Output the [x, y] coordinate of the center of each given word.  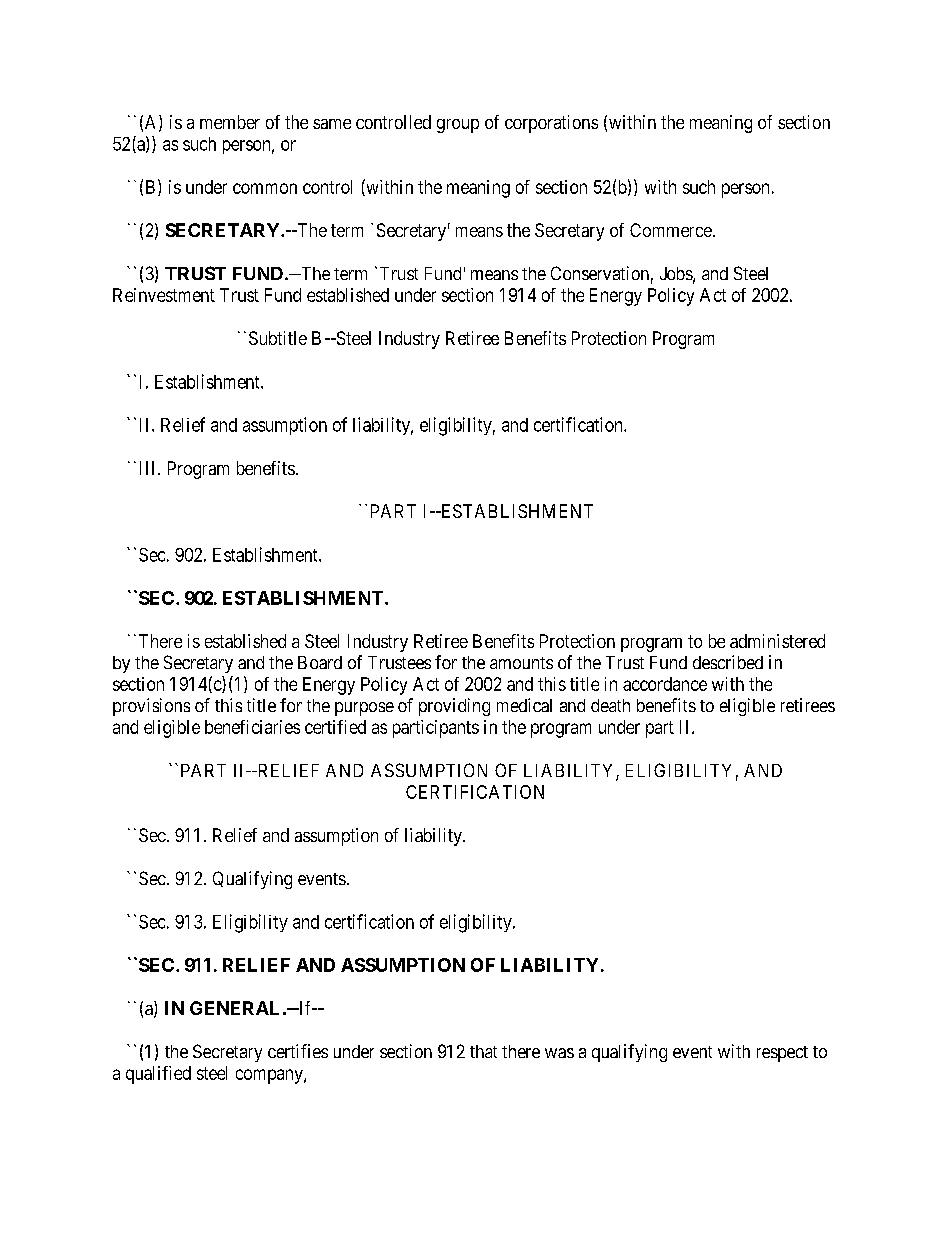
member [230, 122]
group [458, 126]
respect [782, 1054]
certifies [298, 1051]
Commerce [671, 230]
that [483, 1051]
